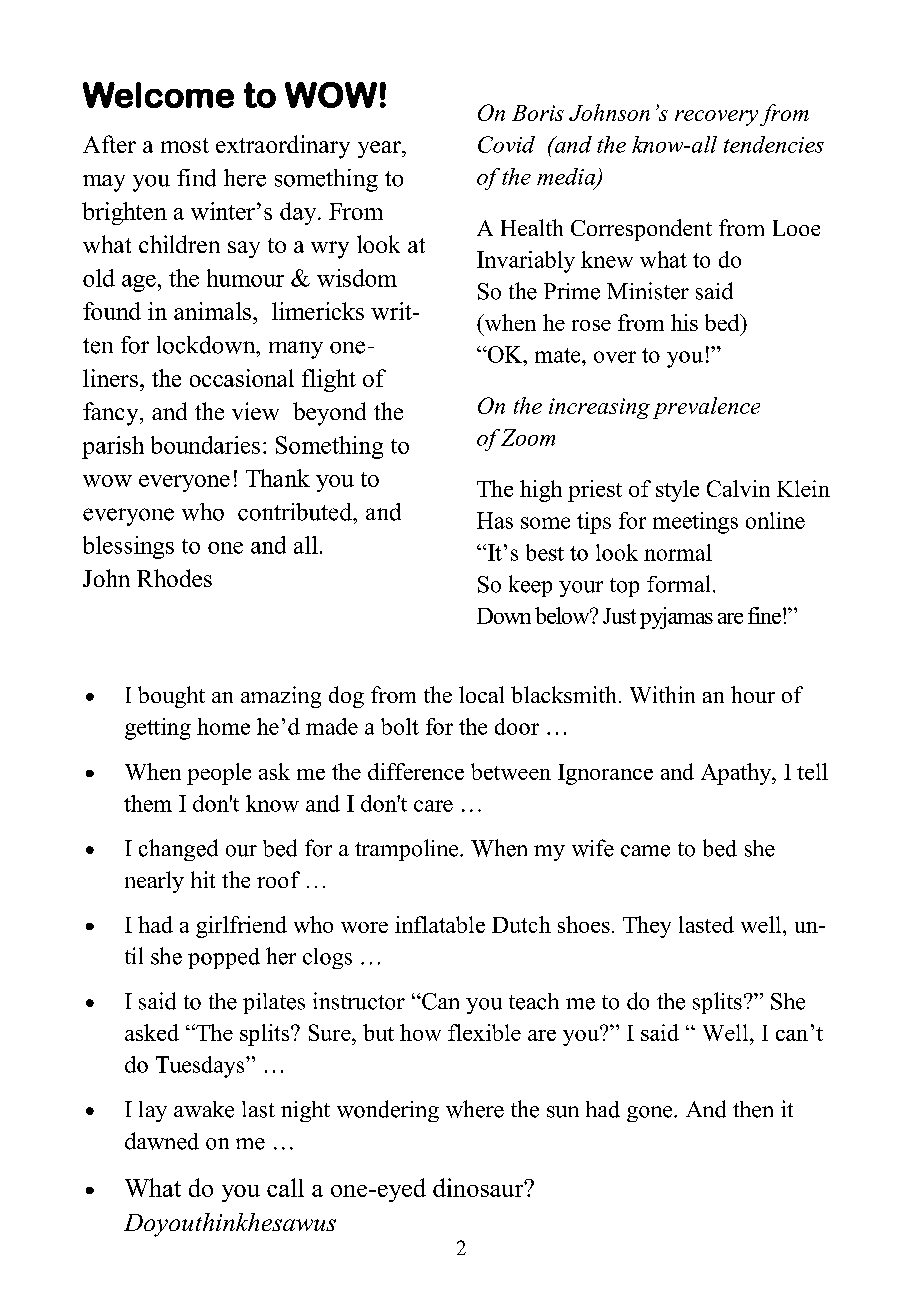 The image size is (924, 1307). What do you see at coordinates (774, 144) in the screenshot?
I see `tendencies` at bounding box center [774, 144].
